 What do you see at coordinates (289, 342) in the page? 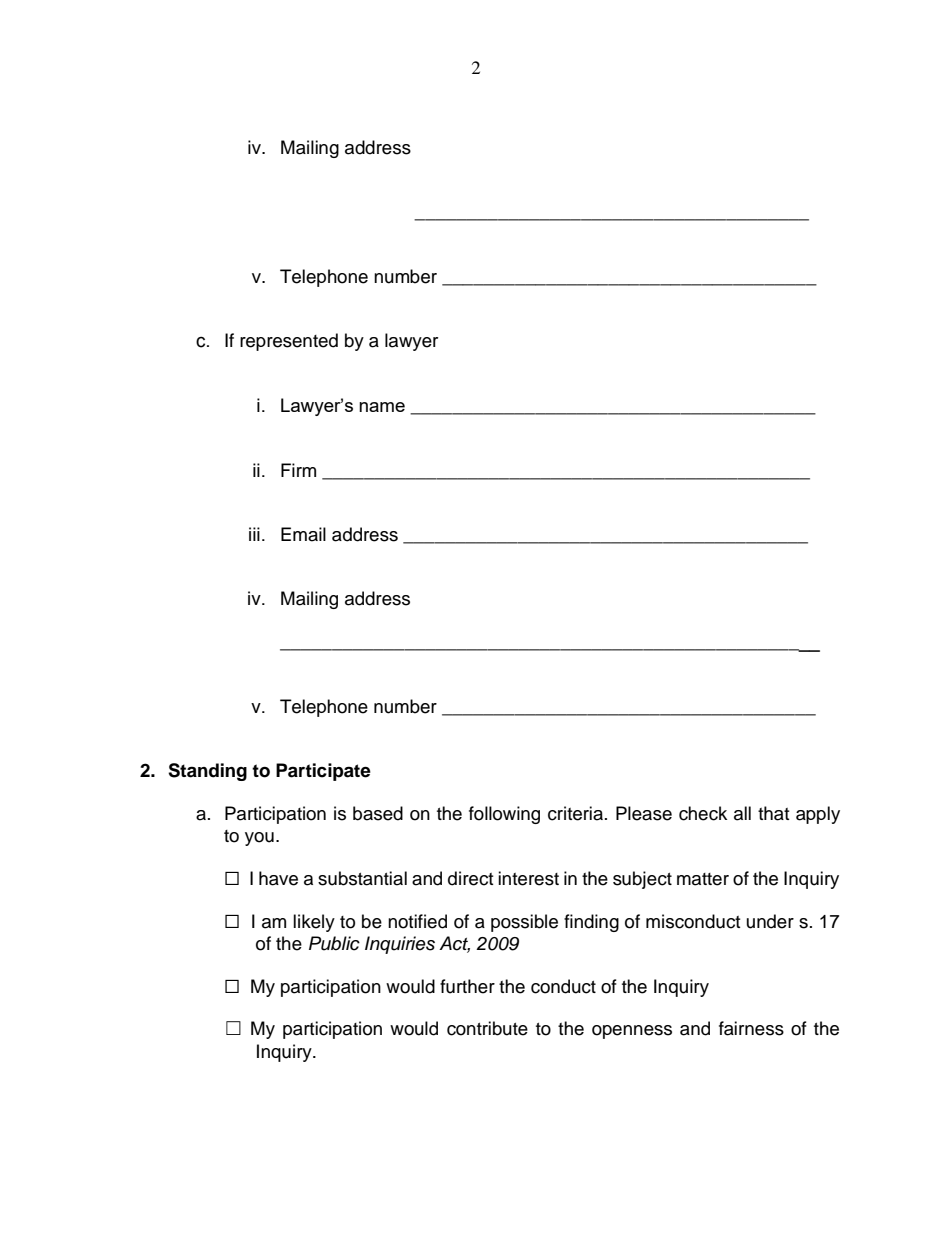
I see `represented` at bounding box center [289, 342].
